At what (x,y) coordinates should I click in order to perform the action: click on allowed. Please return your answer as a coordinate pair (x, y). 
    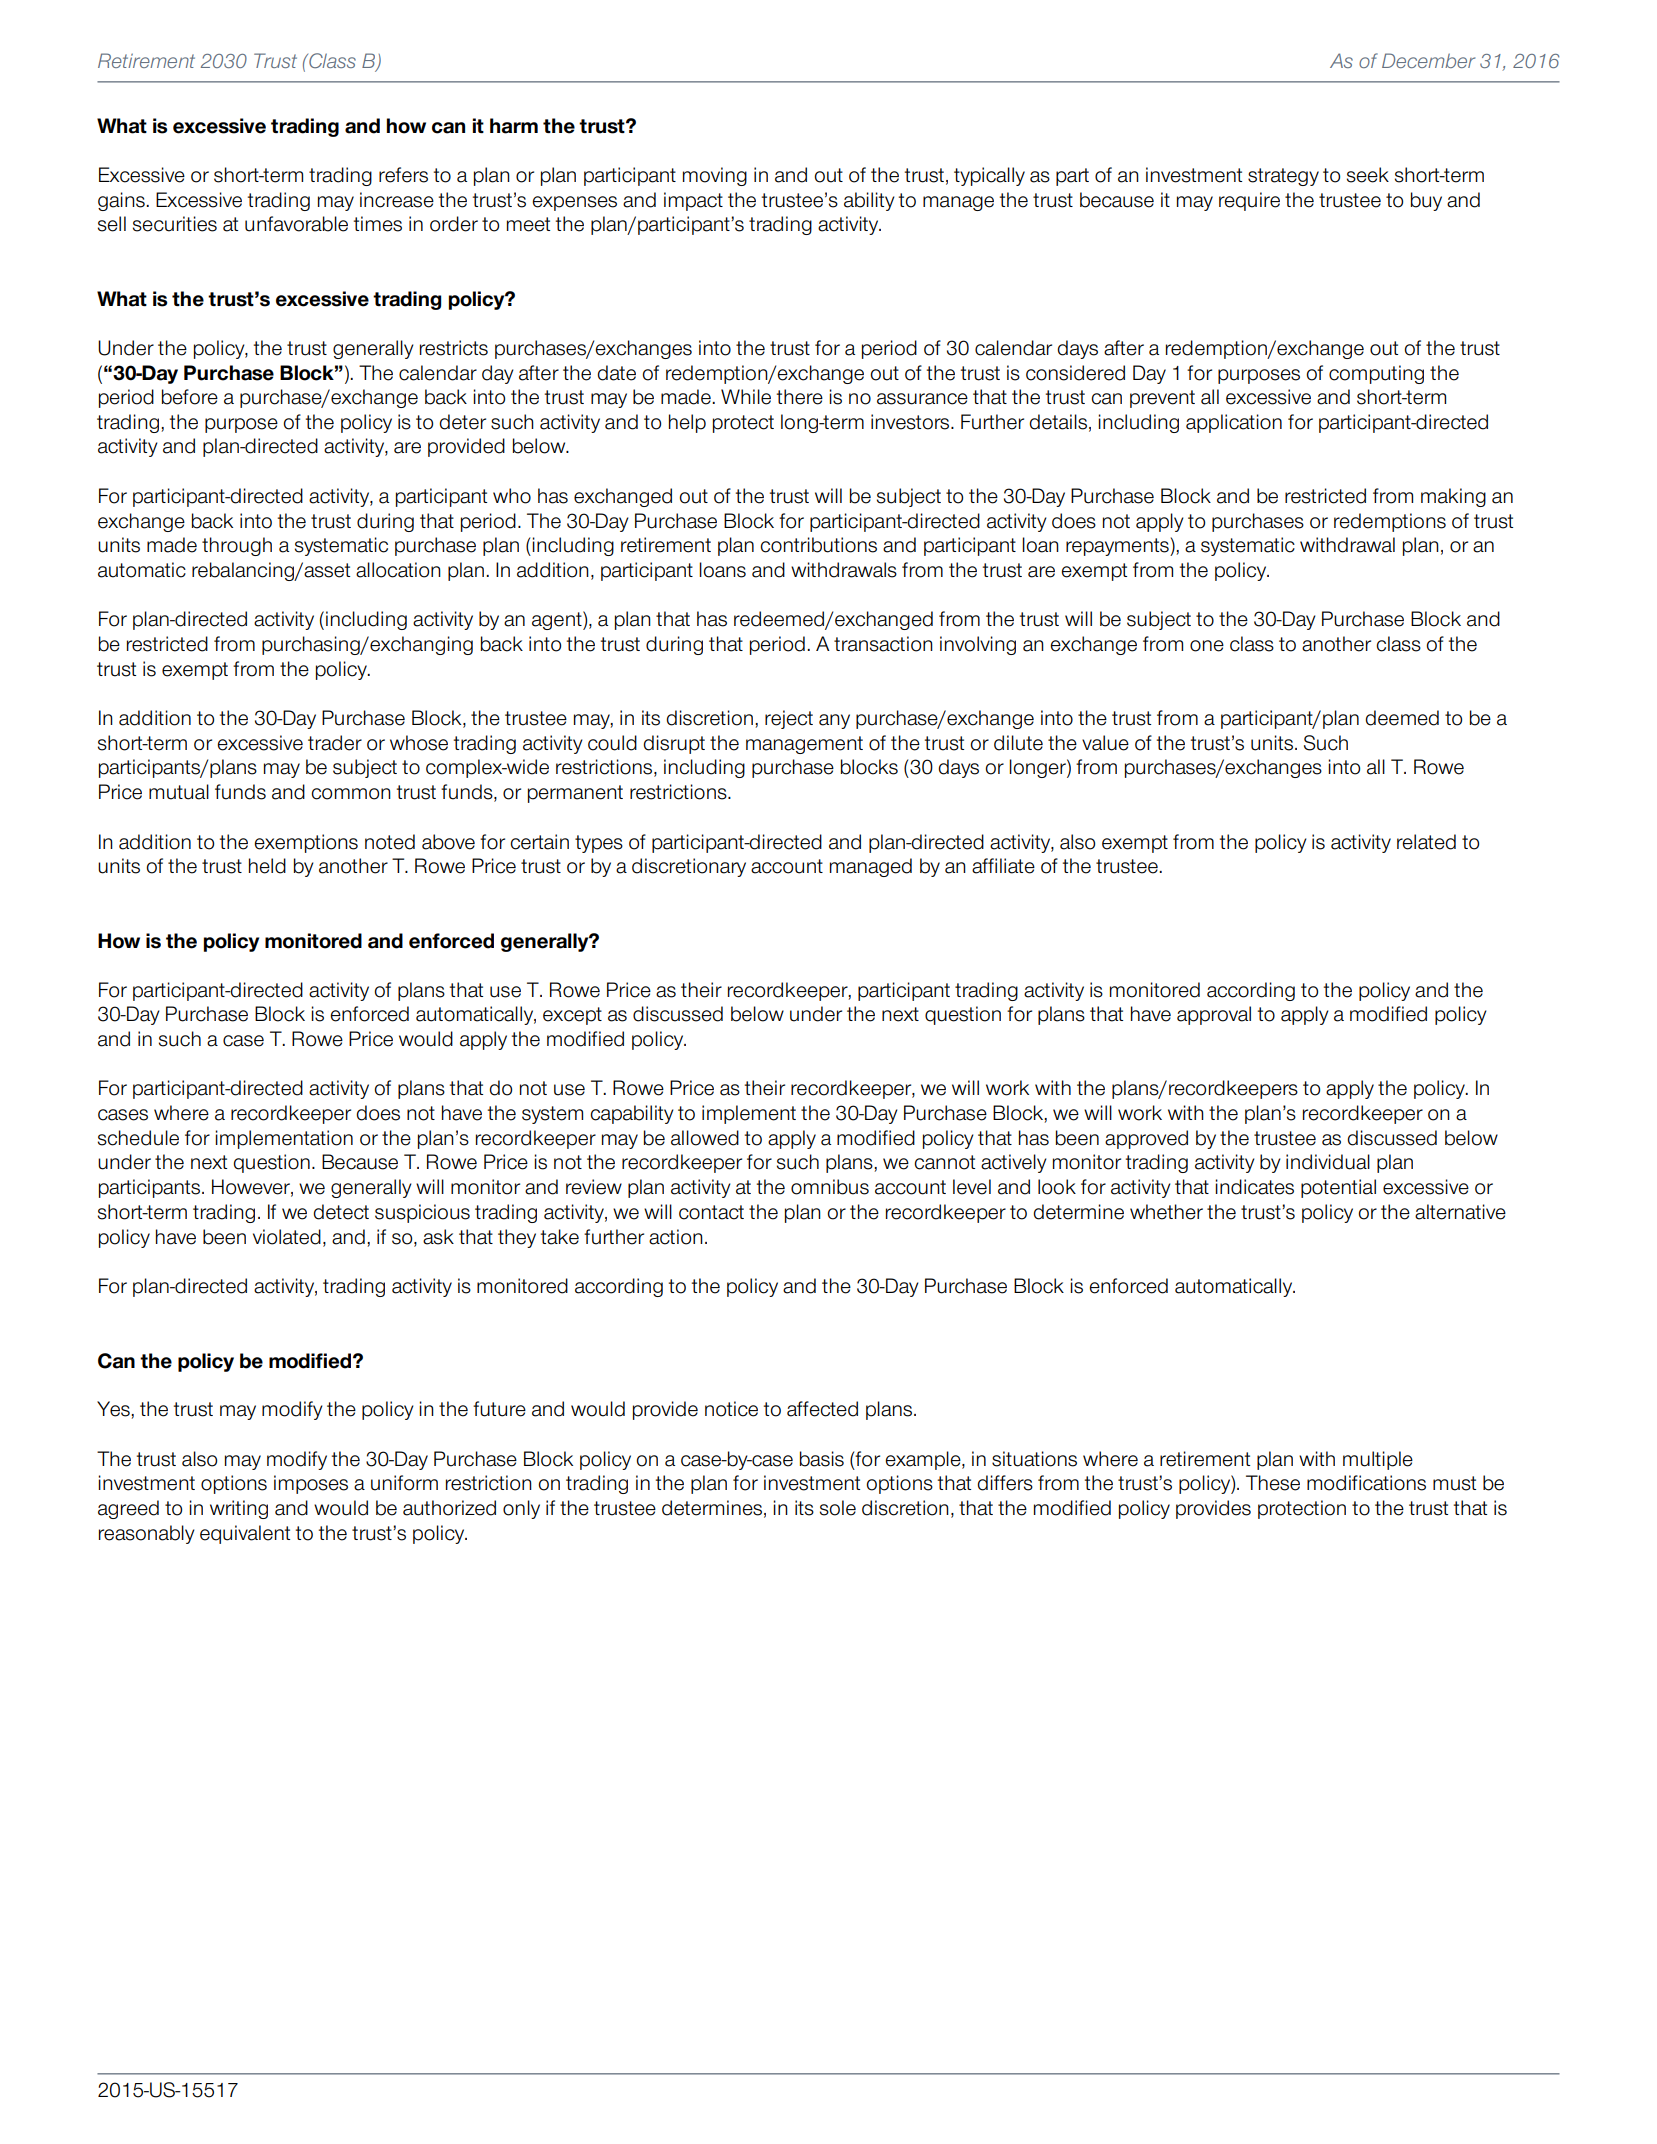
    Looking at the image, I should click on (705, 1138).
